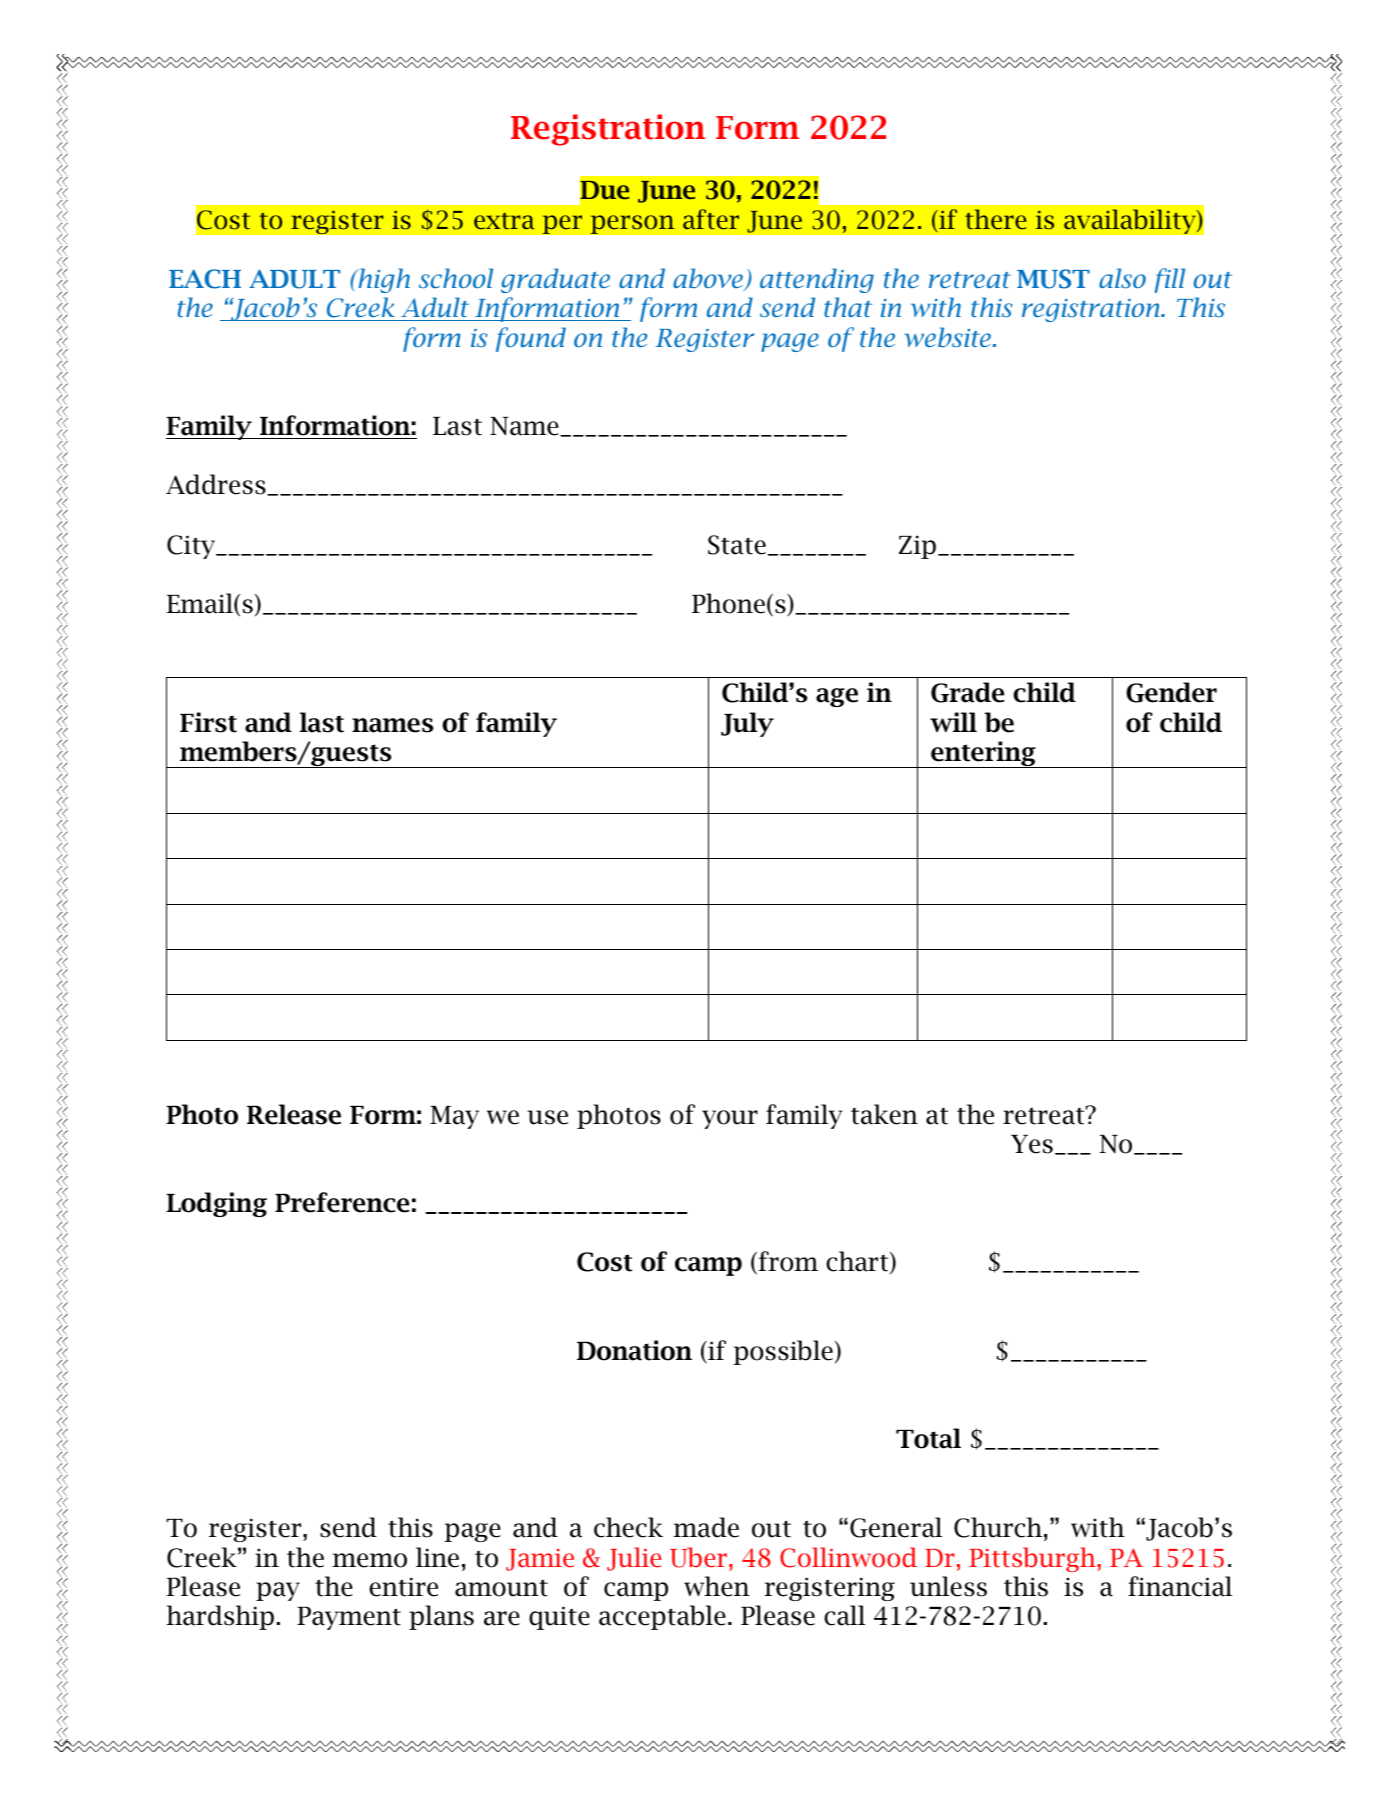  What do you see at coordinates (208, 722) in the screenshot?
I see `First` at bounding box center [208, 722].
